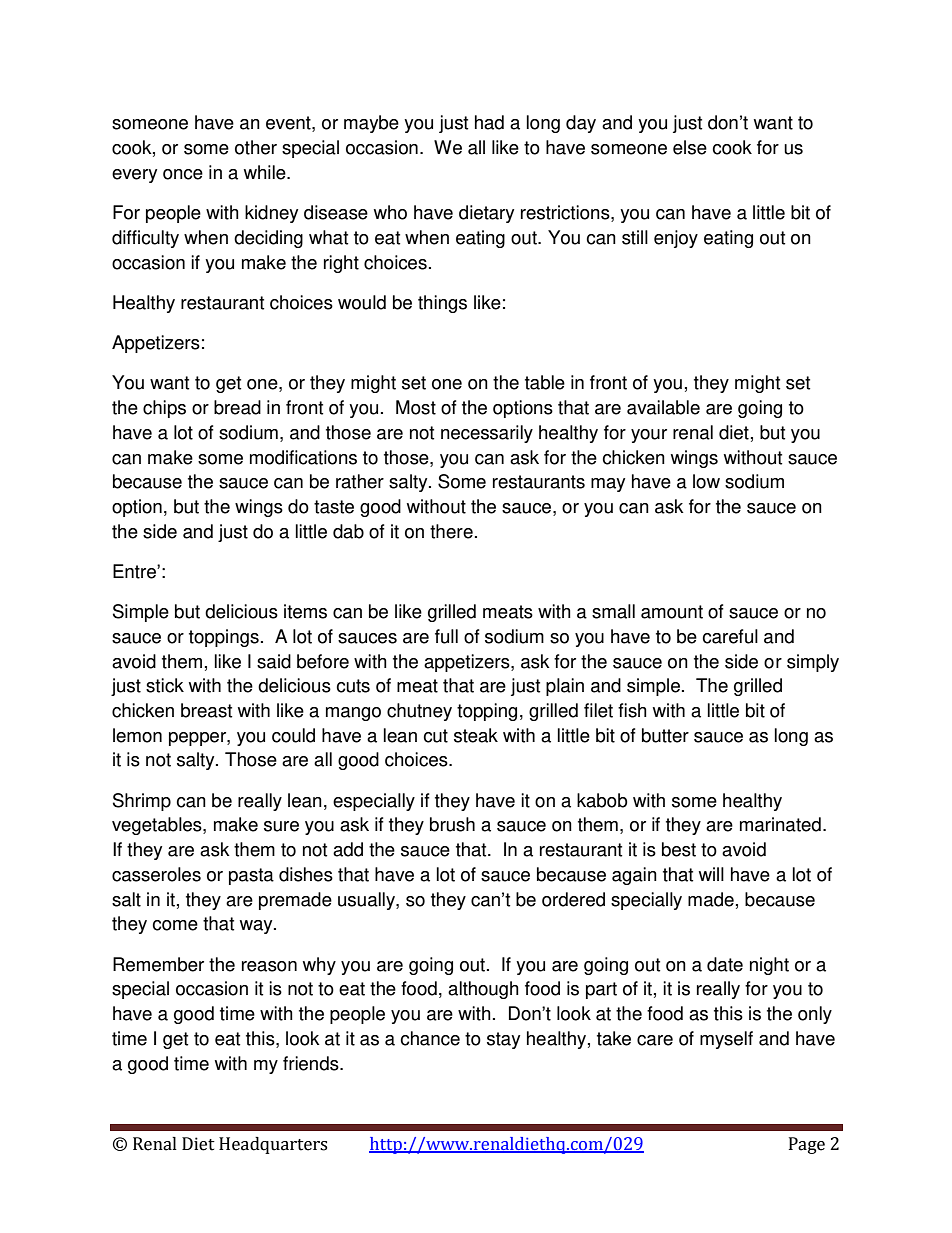 This image has height=1233, width=952. I want to click on said, so click(274, 661).
